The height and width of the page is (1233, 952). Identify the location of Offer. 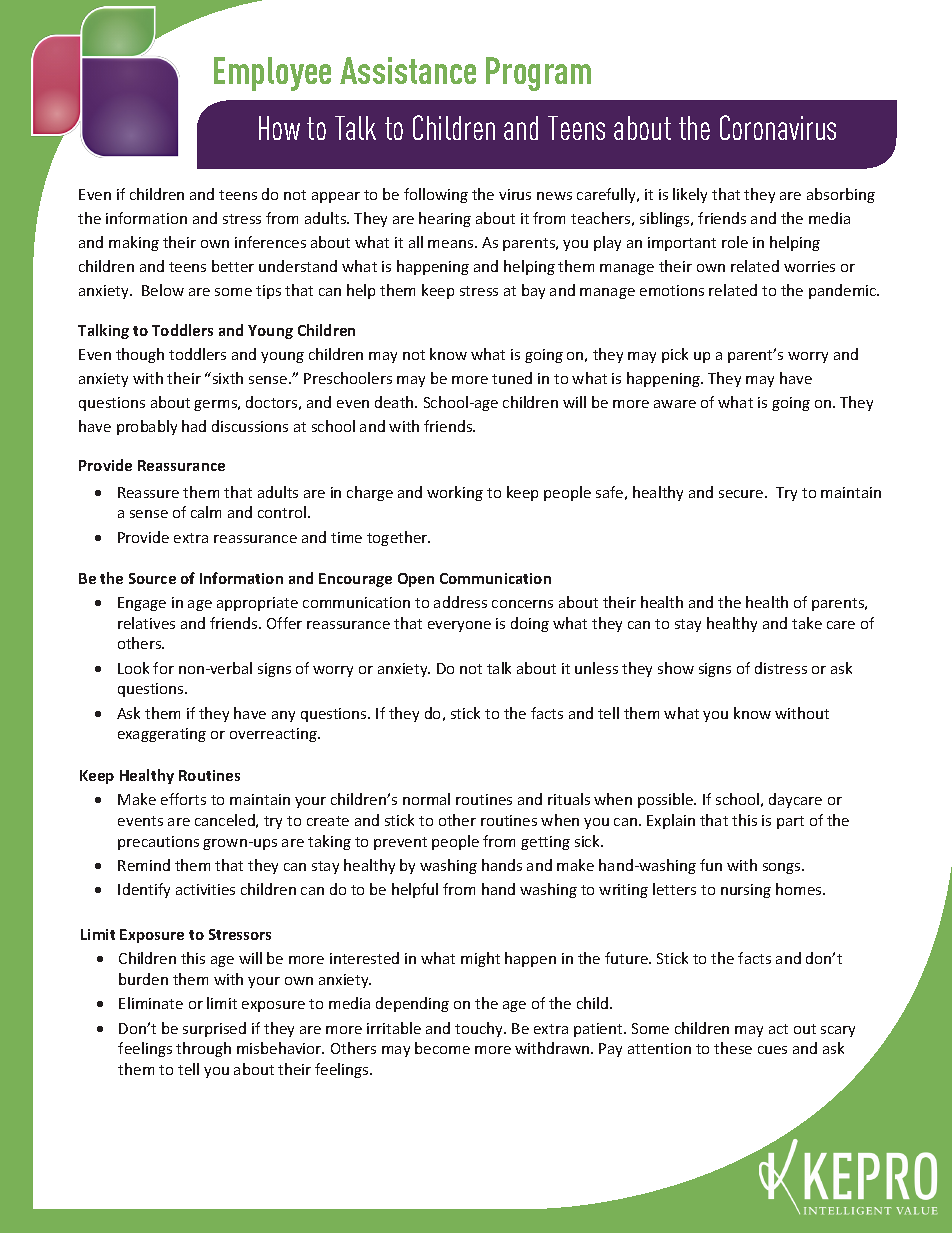
(284, 623).
